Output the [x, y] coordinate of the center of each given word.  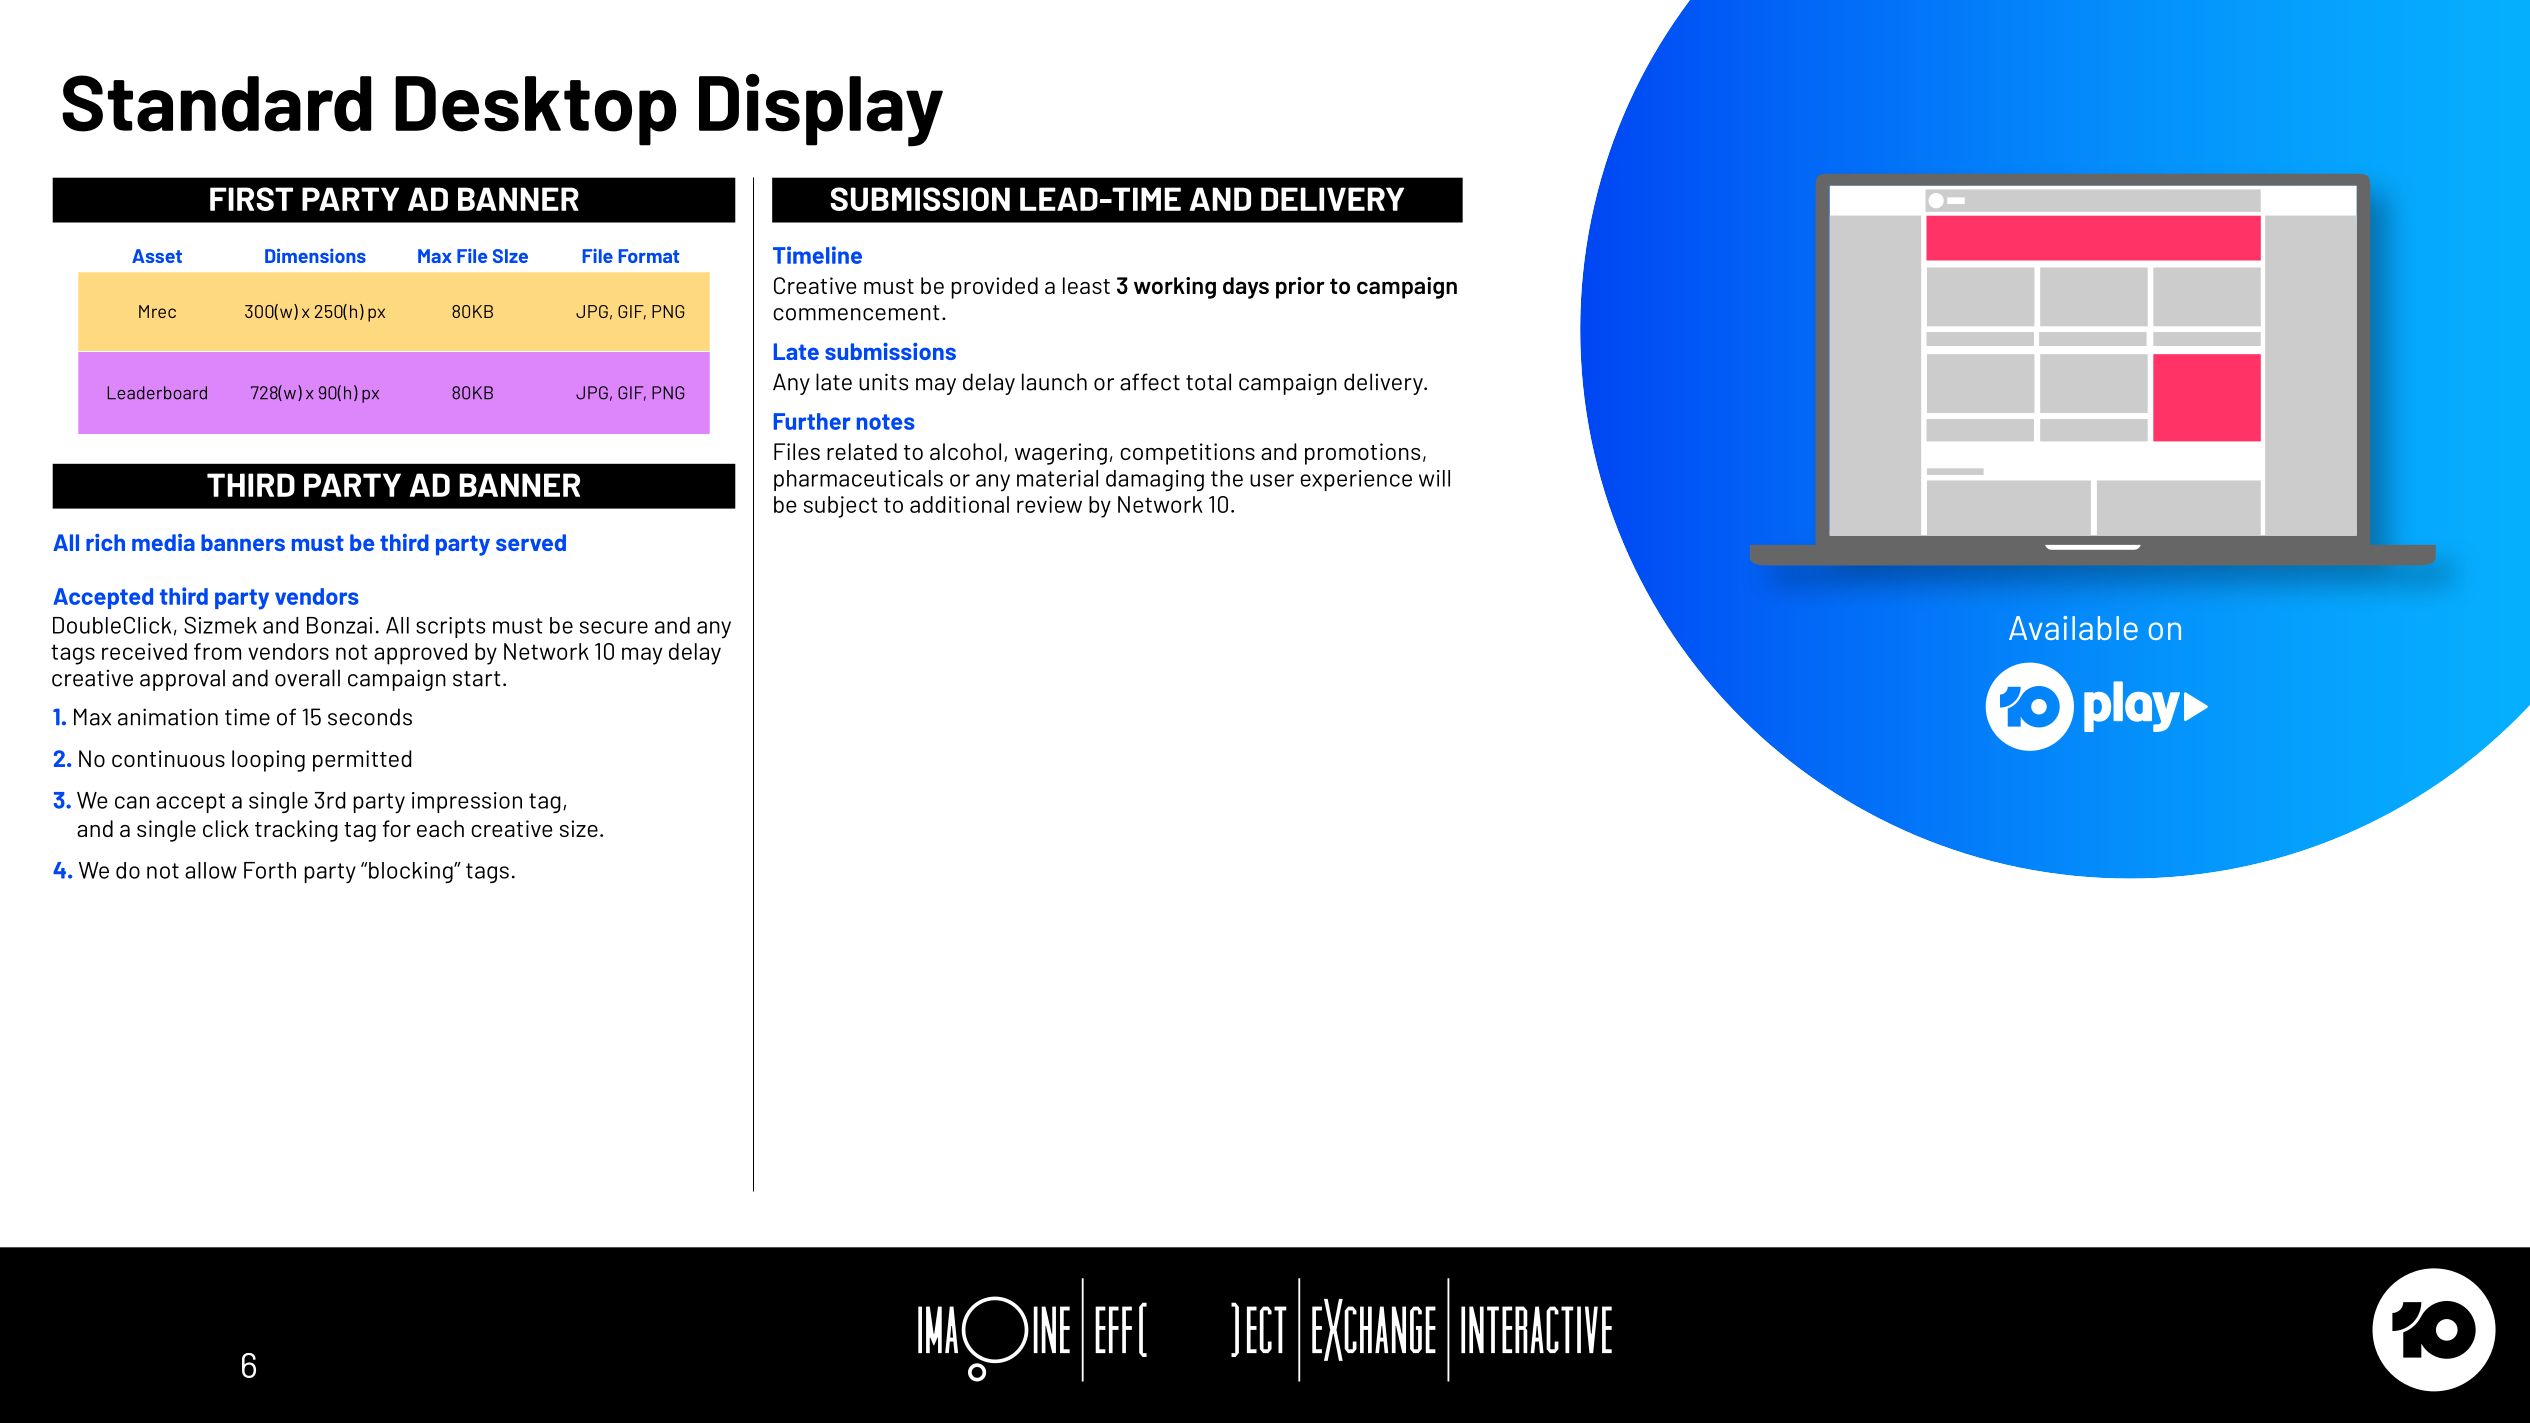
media [163, 542]
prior [1300, 288]
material [1057, 478]
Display [821, 110]
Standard [217, 103]
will [1434, 478]
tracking [296, 831]
